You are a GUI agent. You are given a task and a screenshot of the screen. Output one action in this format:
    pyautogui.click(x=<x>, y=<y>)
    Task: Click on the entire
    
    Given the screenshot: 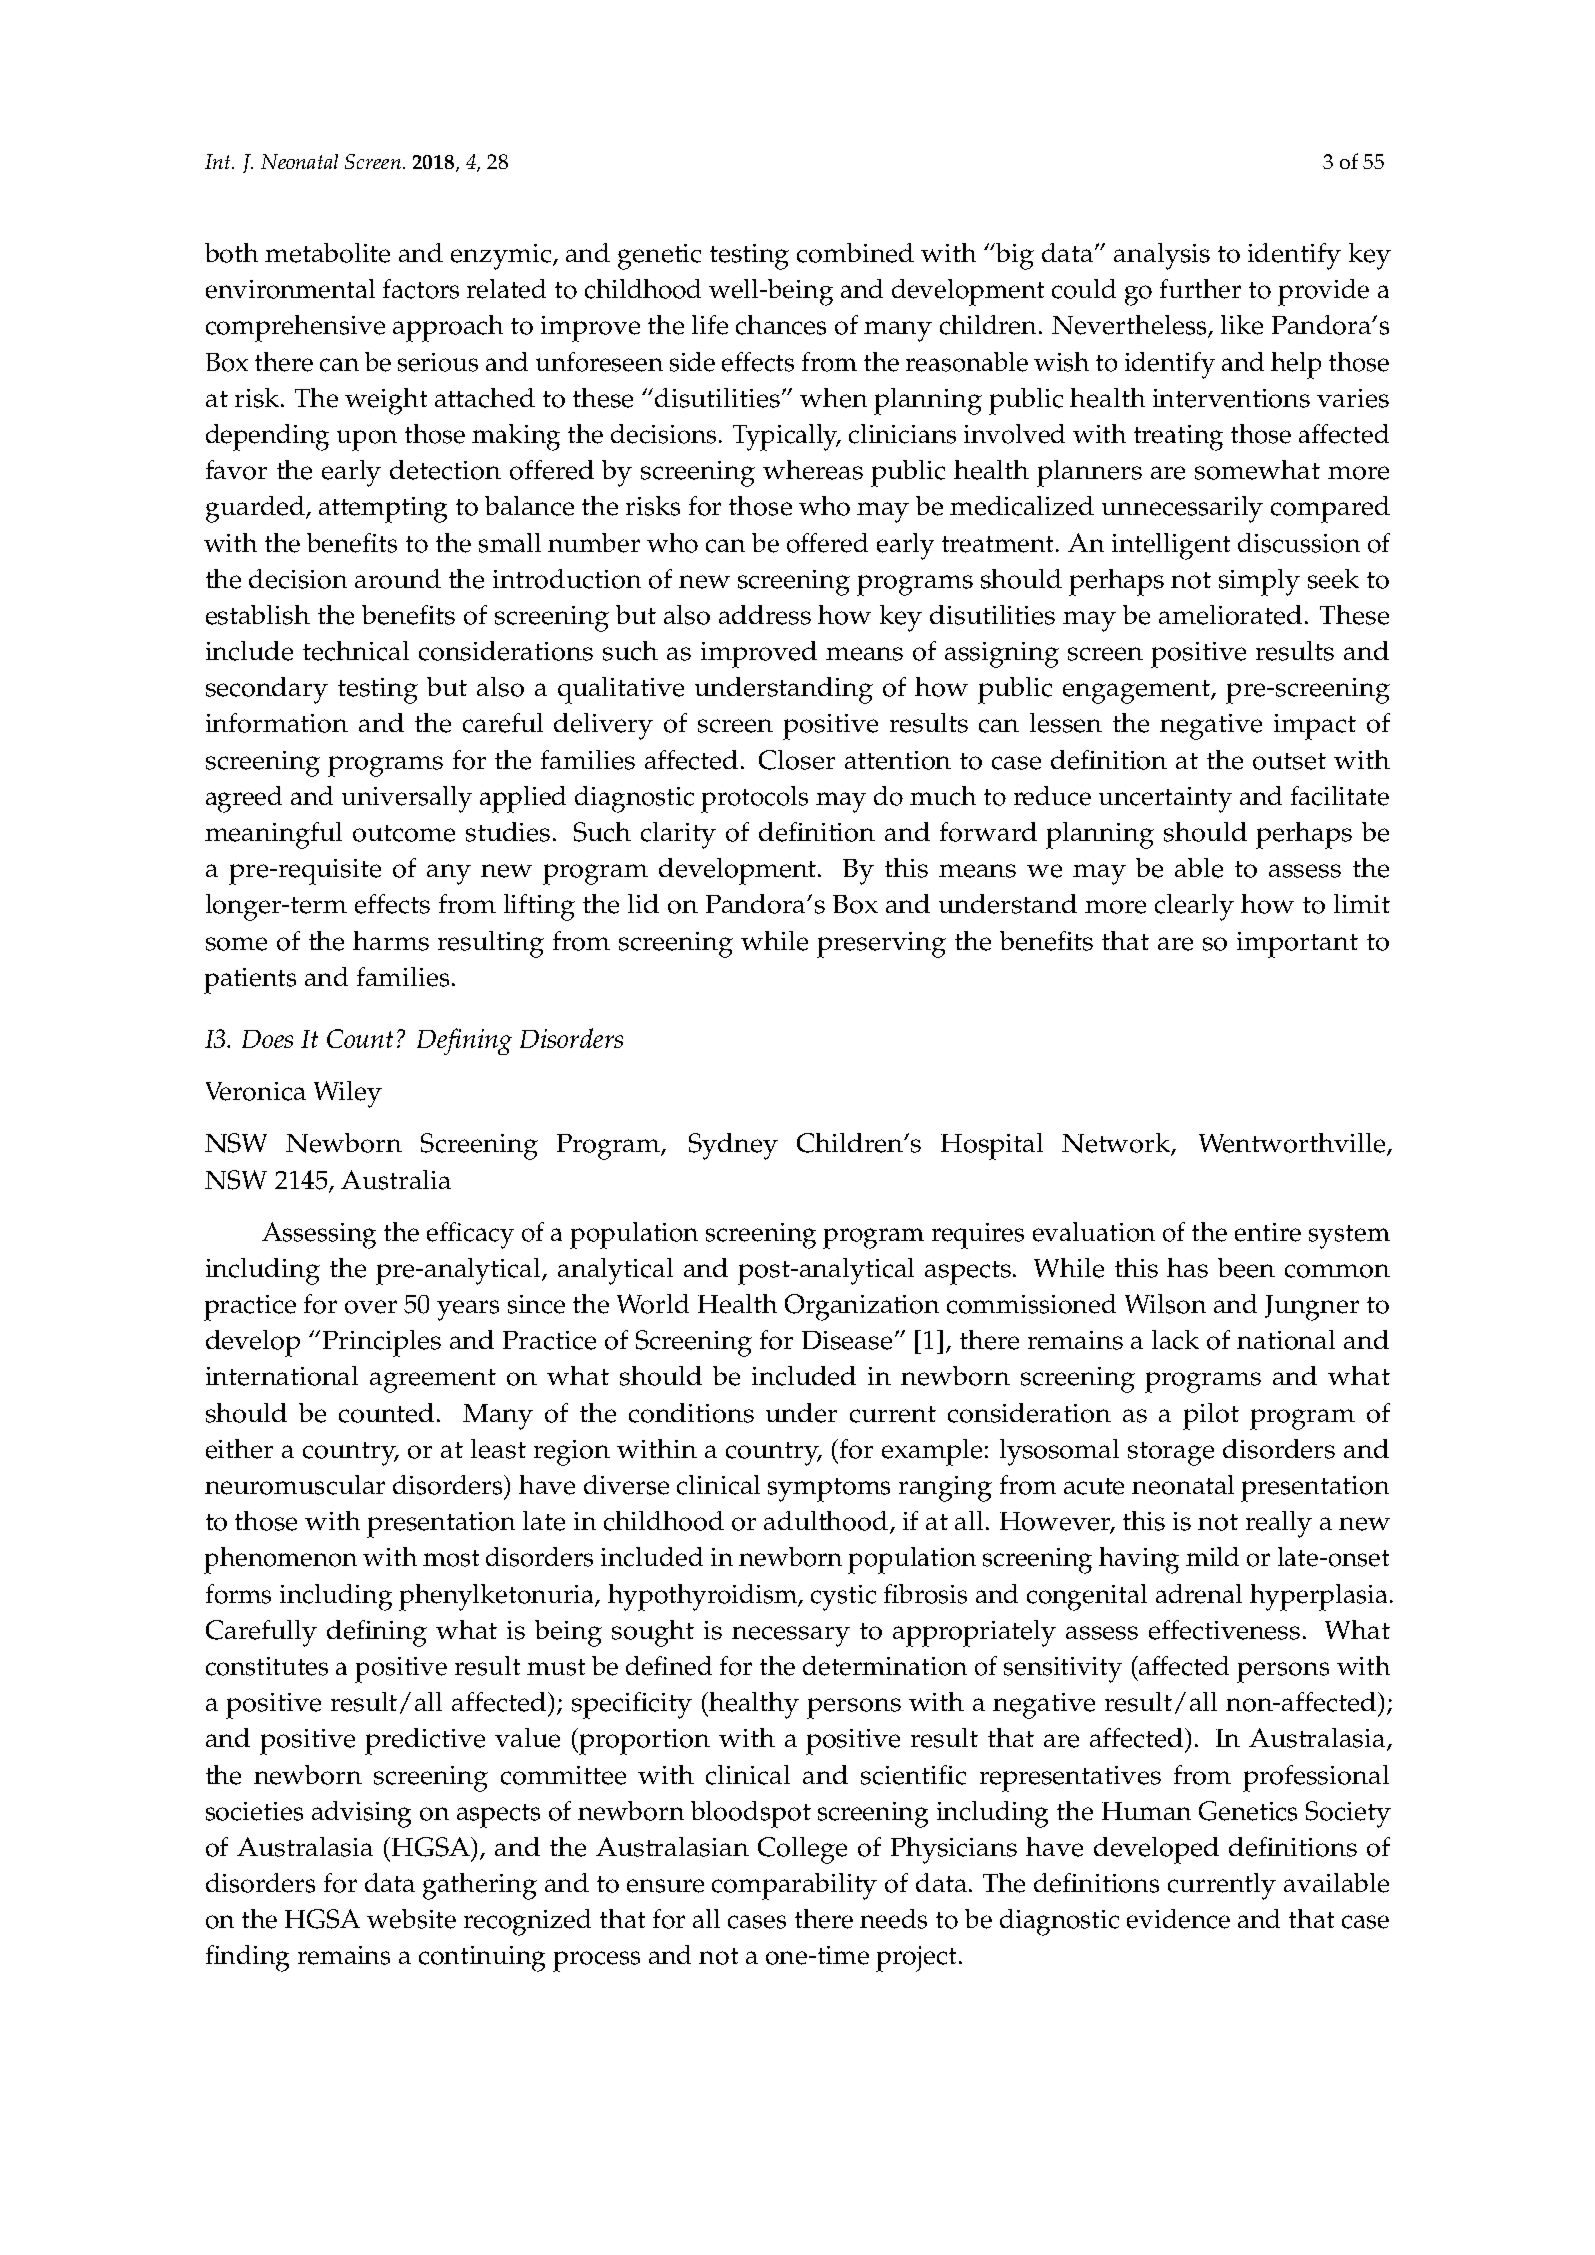 What is the action you would take?
    pyautogui.click(x=1268, y=1232)
